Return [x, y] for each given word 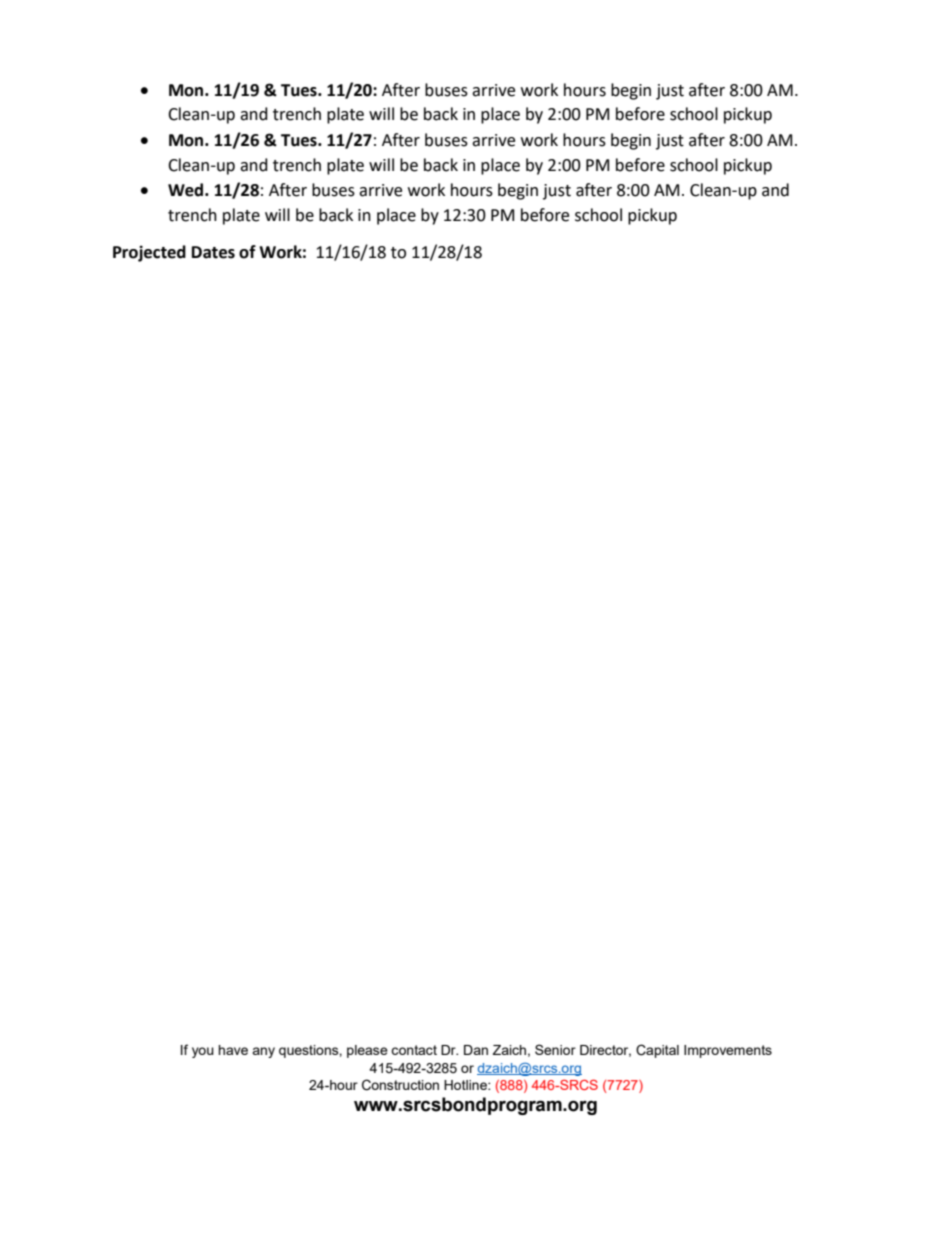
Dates [213, 252]
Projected [149, 253]
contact [414, 1050]
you [203, 1052]
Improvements [728, 1051]
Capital [657, 1051]
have [233, 1050]
